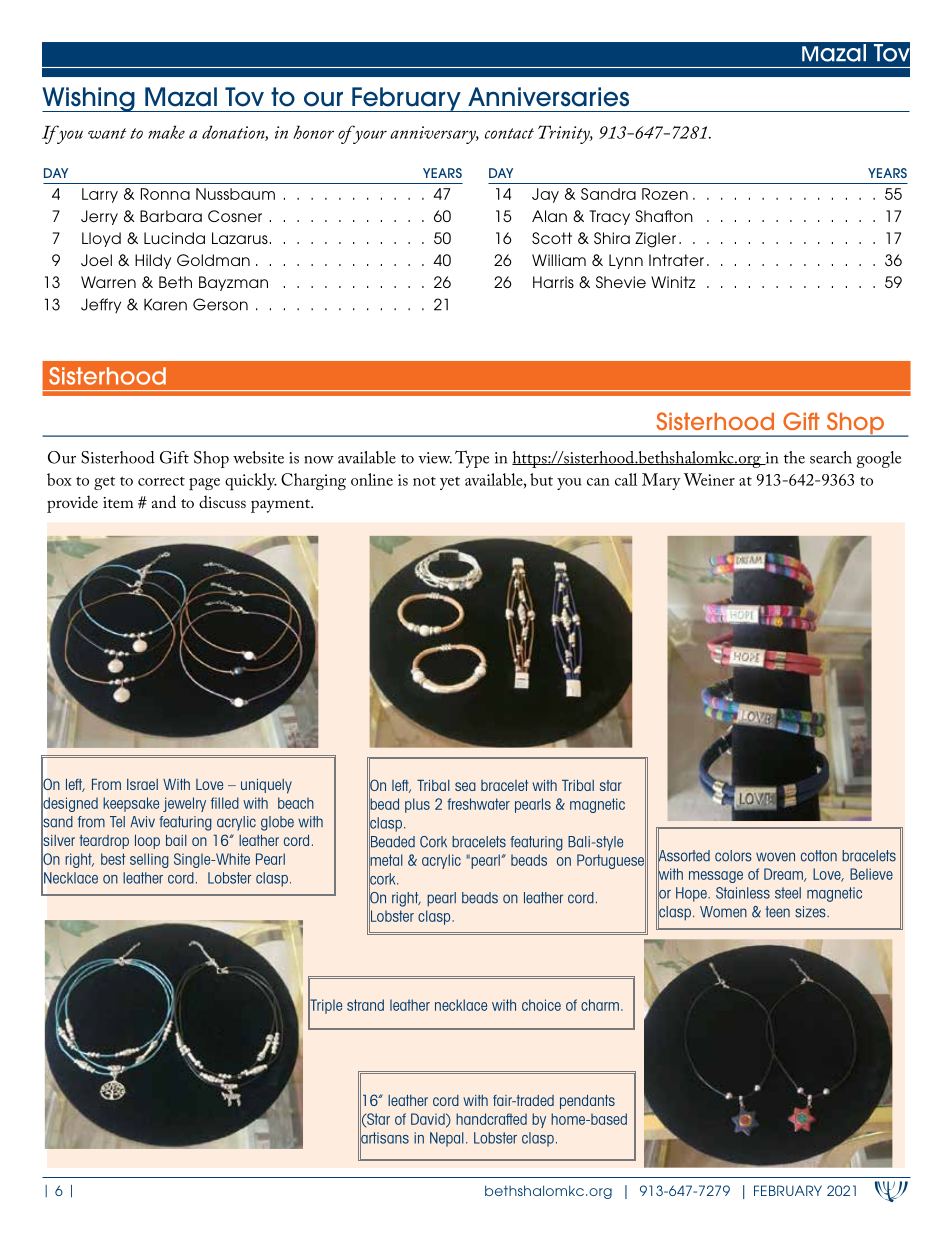 Image resolution: width=952 pixels, height=1233 pixels. Describe the element at coordinates (384, 1138) in the document. I see `artisans` at that location.
